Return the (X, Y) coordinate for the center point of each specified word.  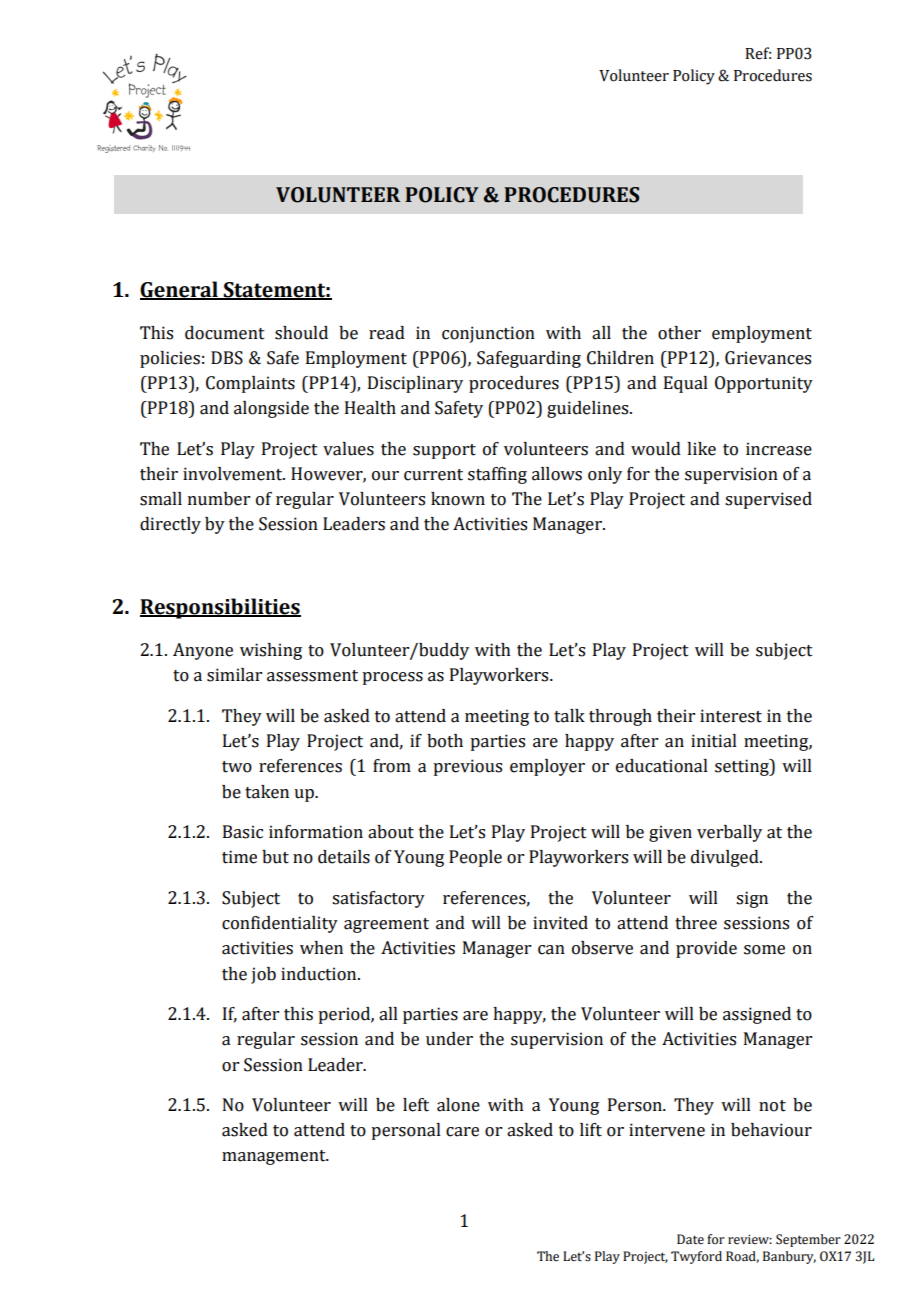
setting (743, 767)
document (225, 333)
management (275, 1157)
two (237, 767)
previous (467, 767)
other (679, 333)
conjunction (488, 334)
